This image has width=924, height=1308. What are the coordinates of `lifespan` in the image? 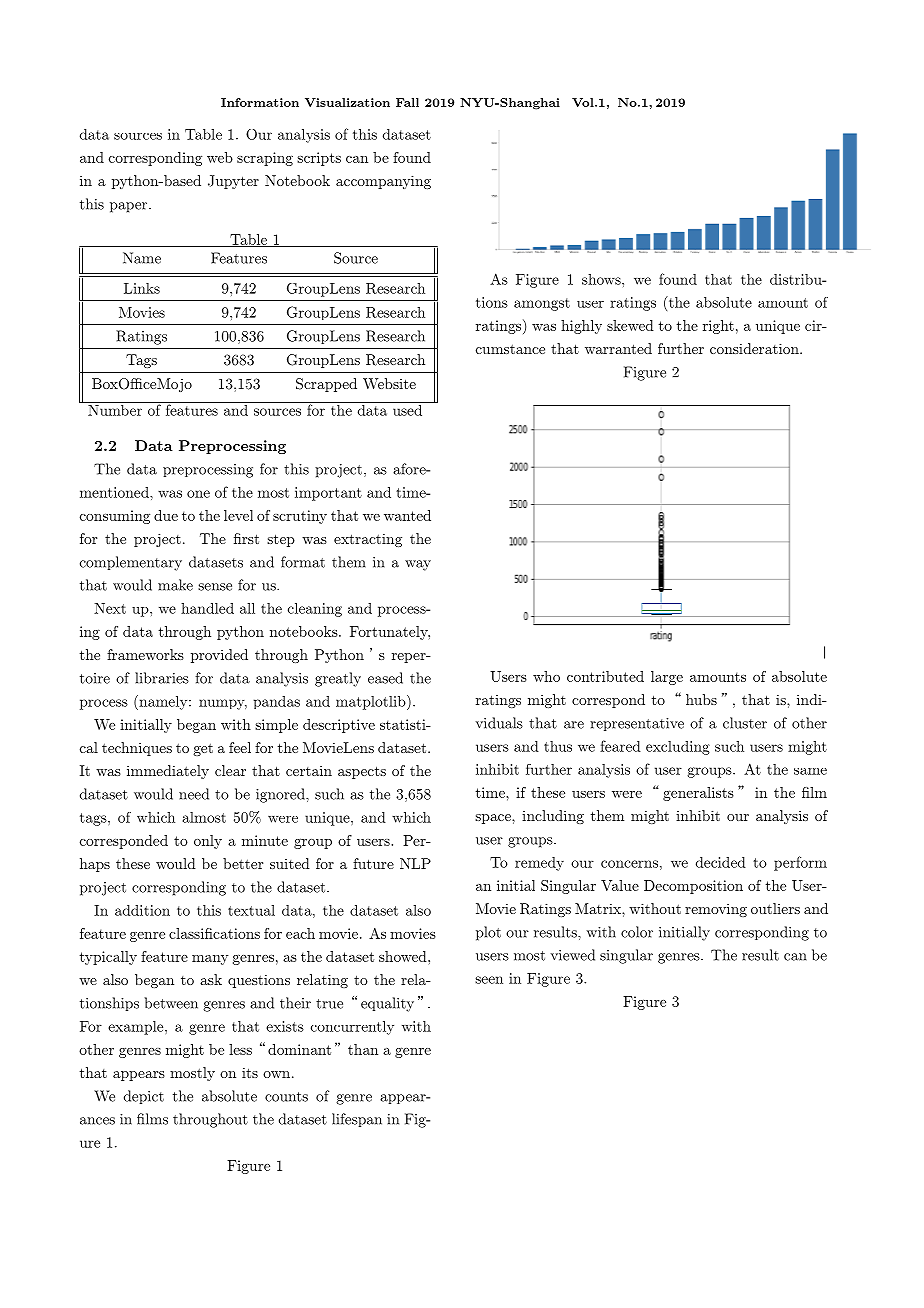 It's located at (357, 1120).
